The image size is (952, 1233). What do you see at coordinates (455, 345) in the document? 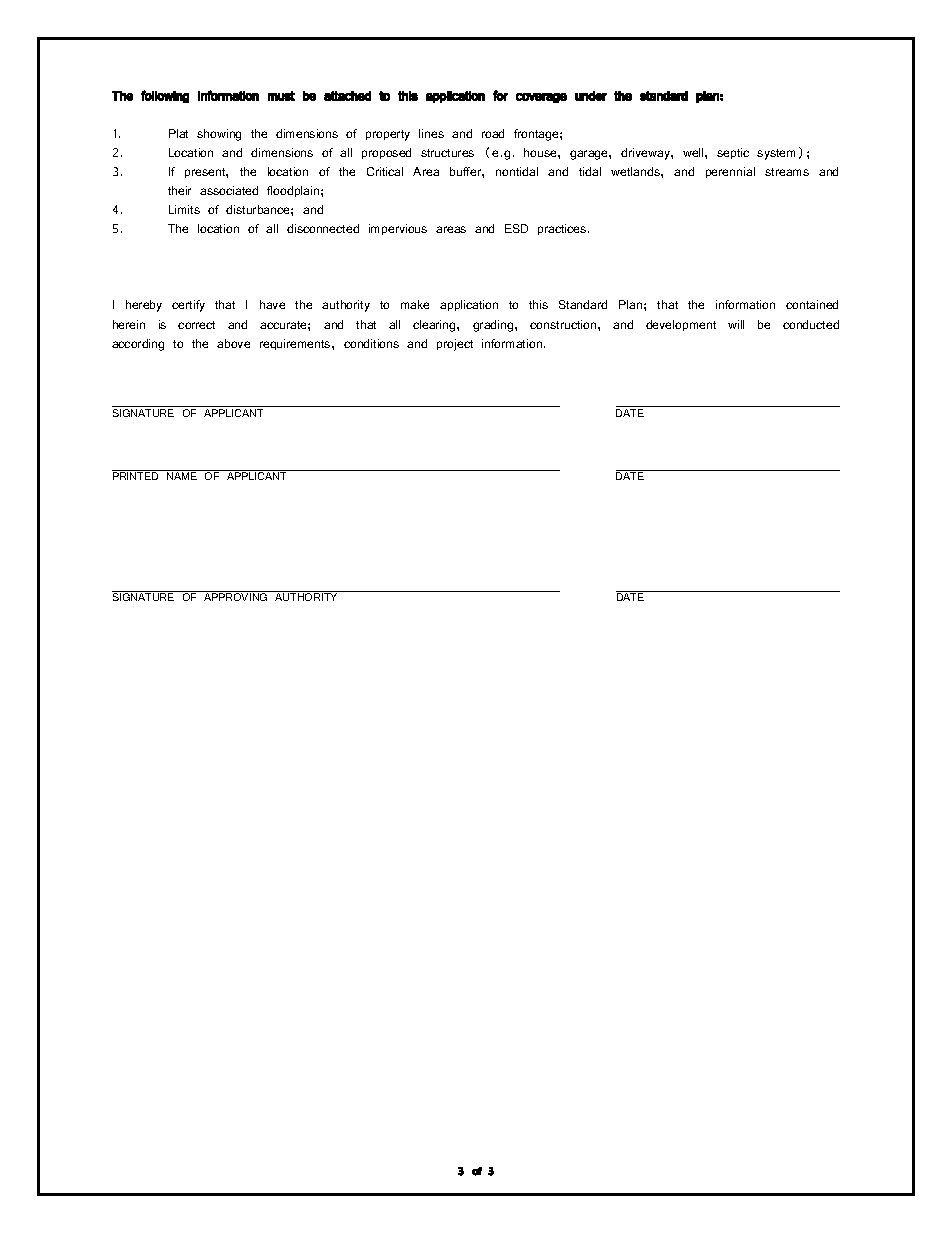
I see `project` at bounding box center [455, 345].
